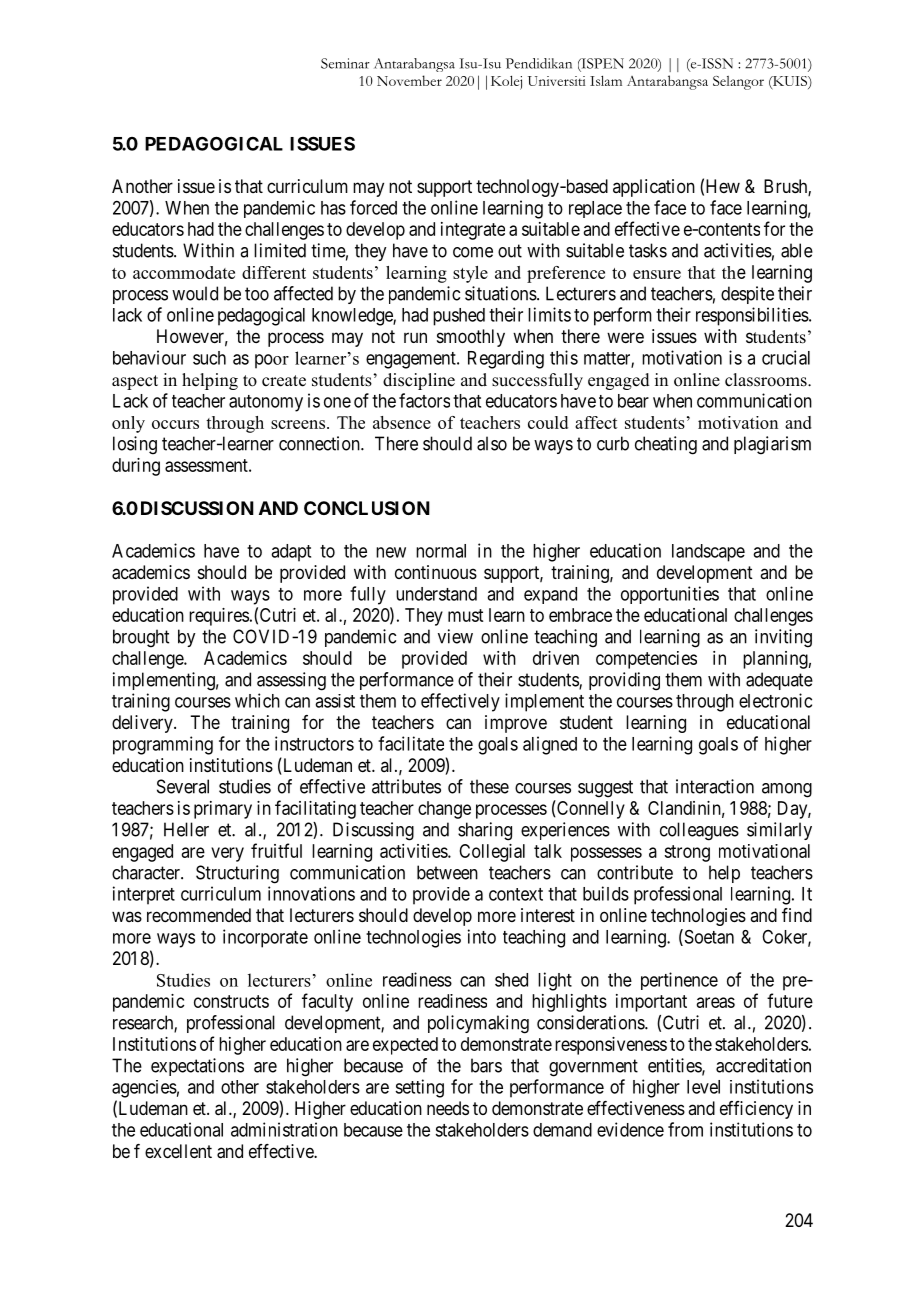  I want to click on opportunities, so click(670, 595).
